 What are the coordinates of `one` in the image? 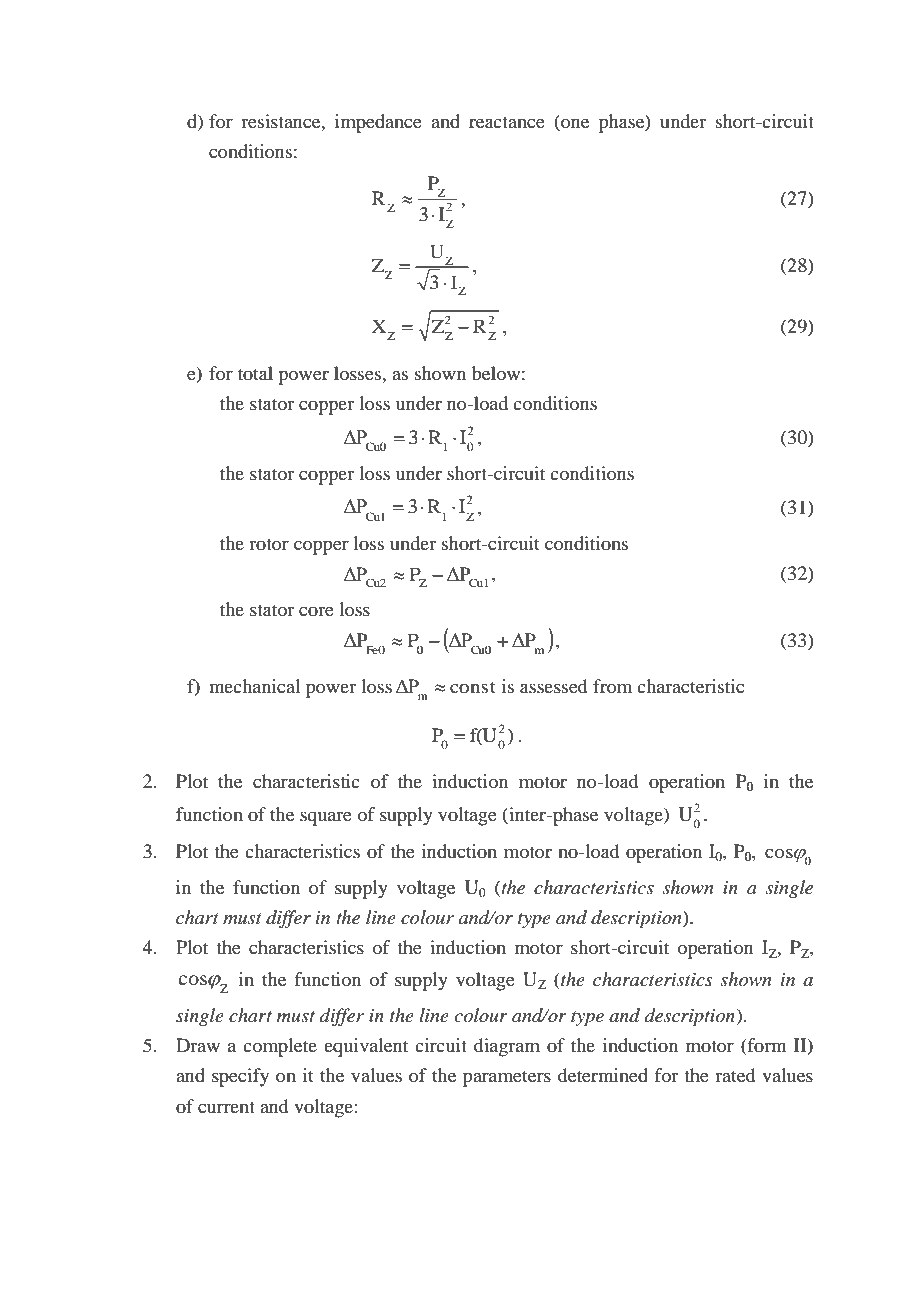 It's located at (574, 124).
